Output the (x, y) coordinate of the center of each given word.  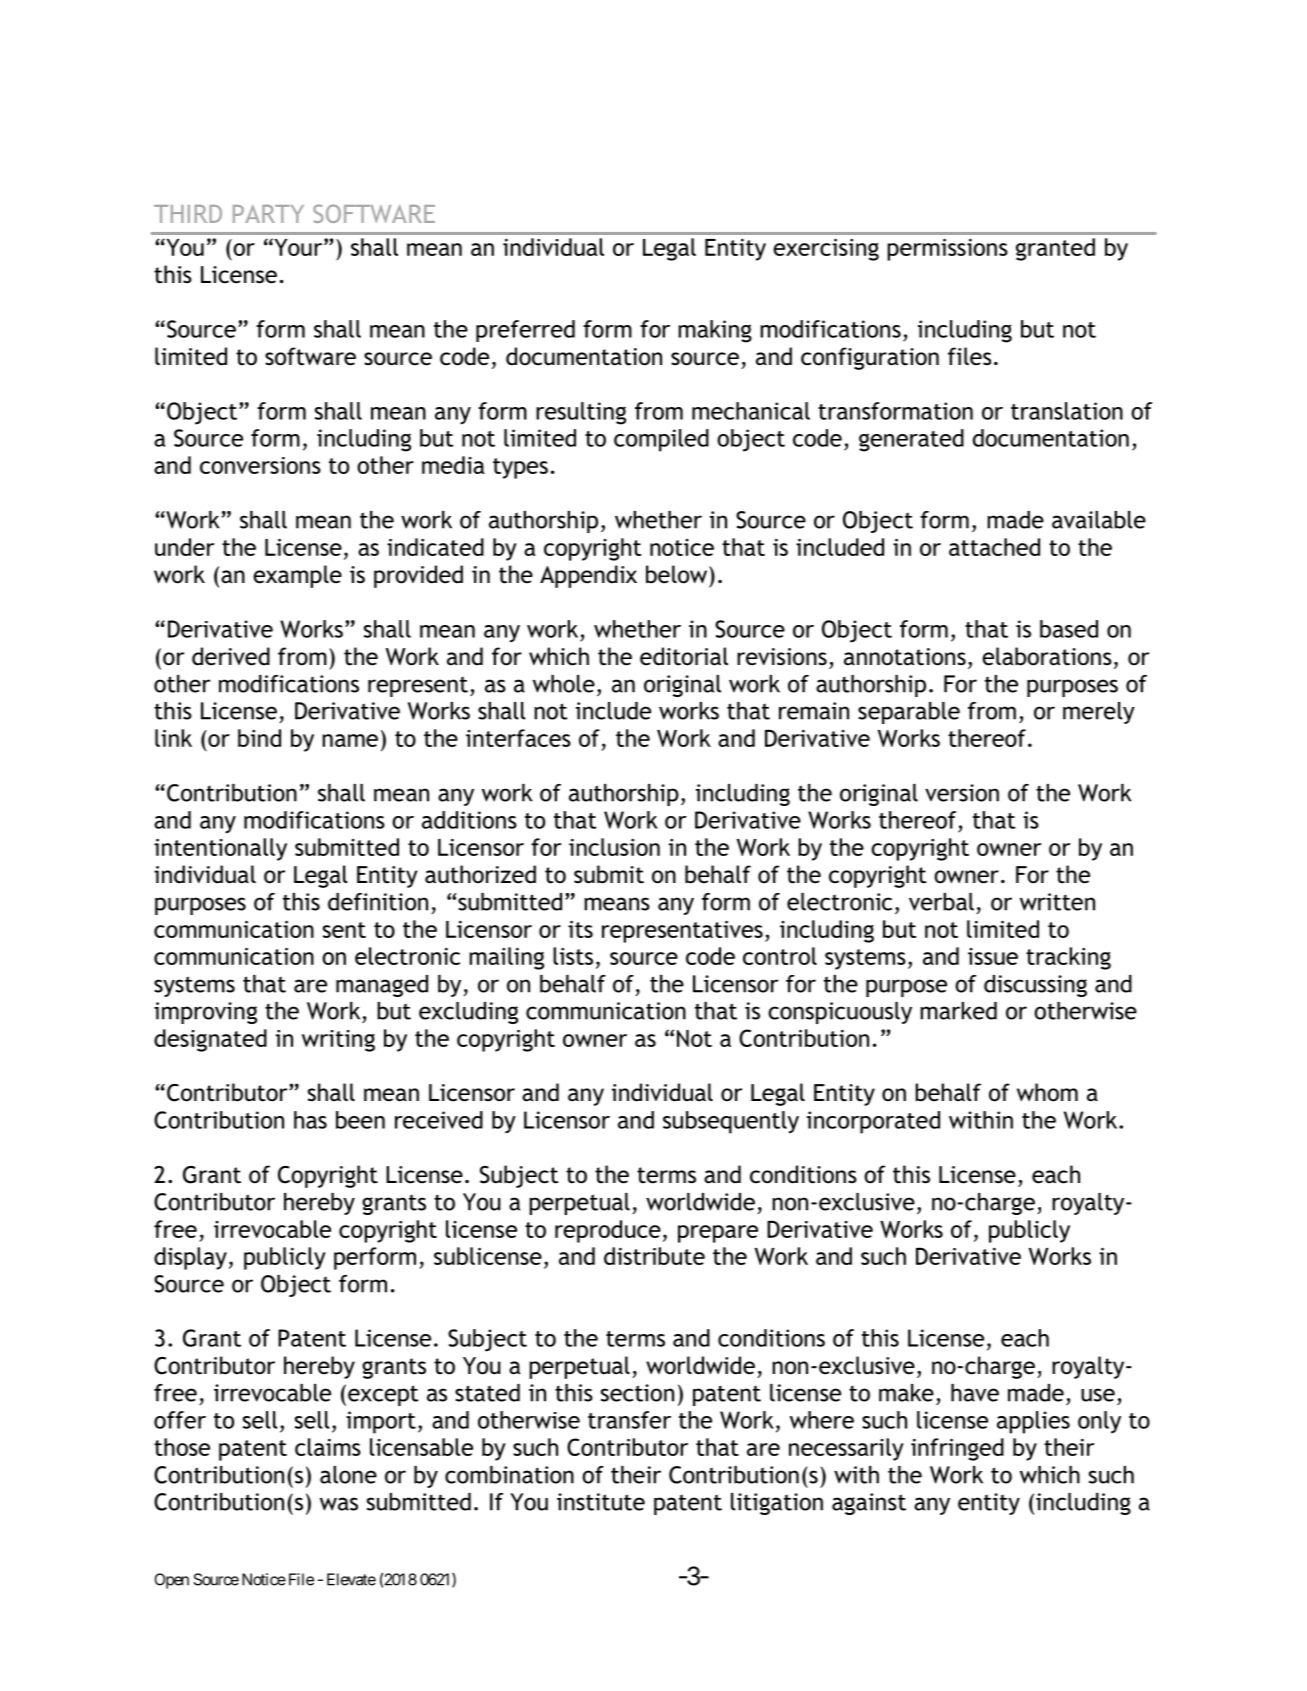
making (715, 331)
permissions (947, 249)
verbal (941, 902)
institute (601, 1502)
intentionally (220, 849)
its (580, 929)
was (339, 1504)
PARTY (268, 214)
